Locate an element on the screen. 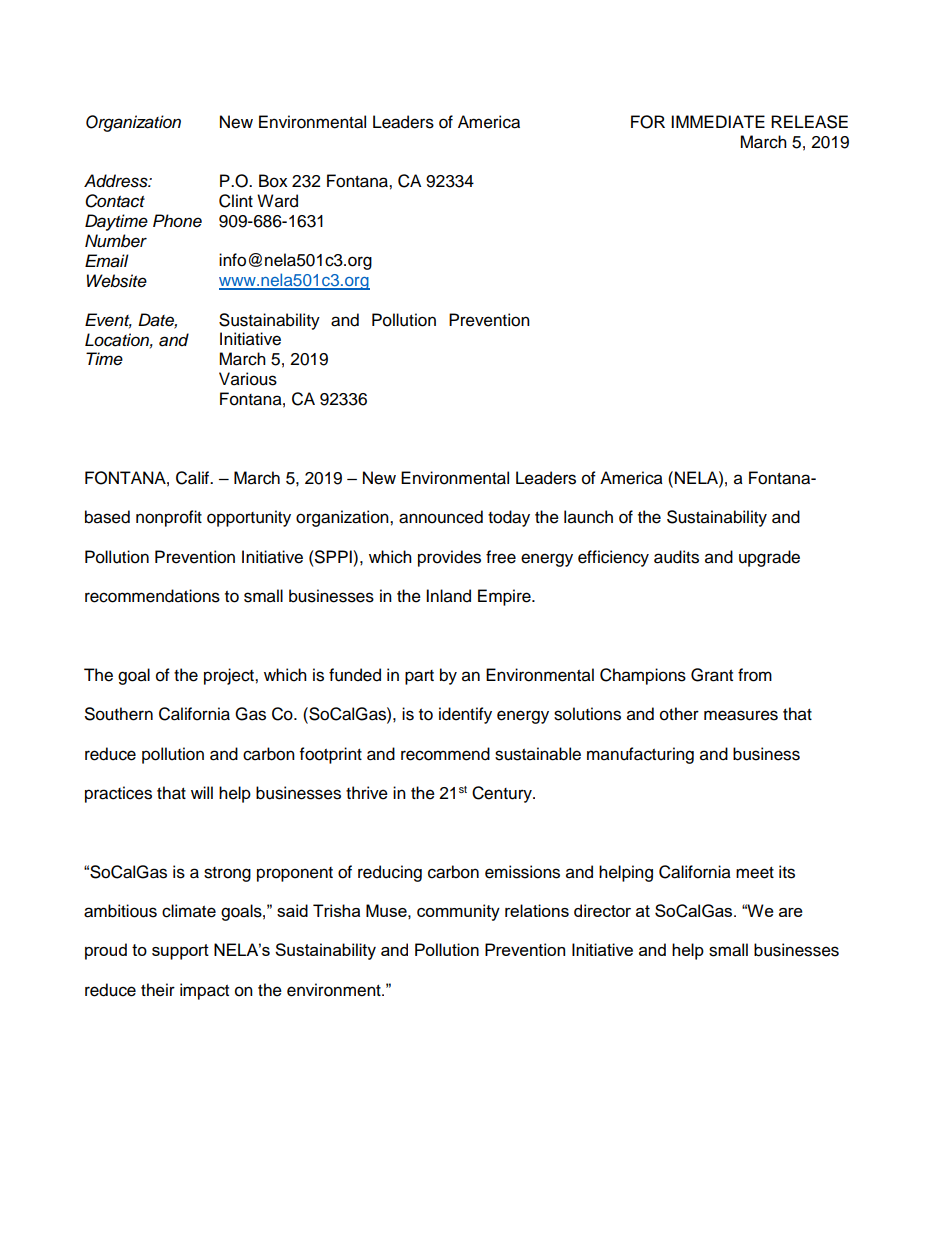 The width and height of the screenshot is (952, 1233). launch is located at coordinates (588, 517).
